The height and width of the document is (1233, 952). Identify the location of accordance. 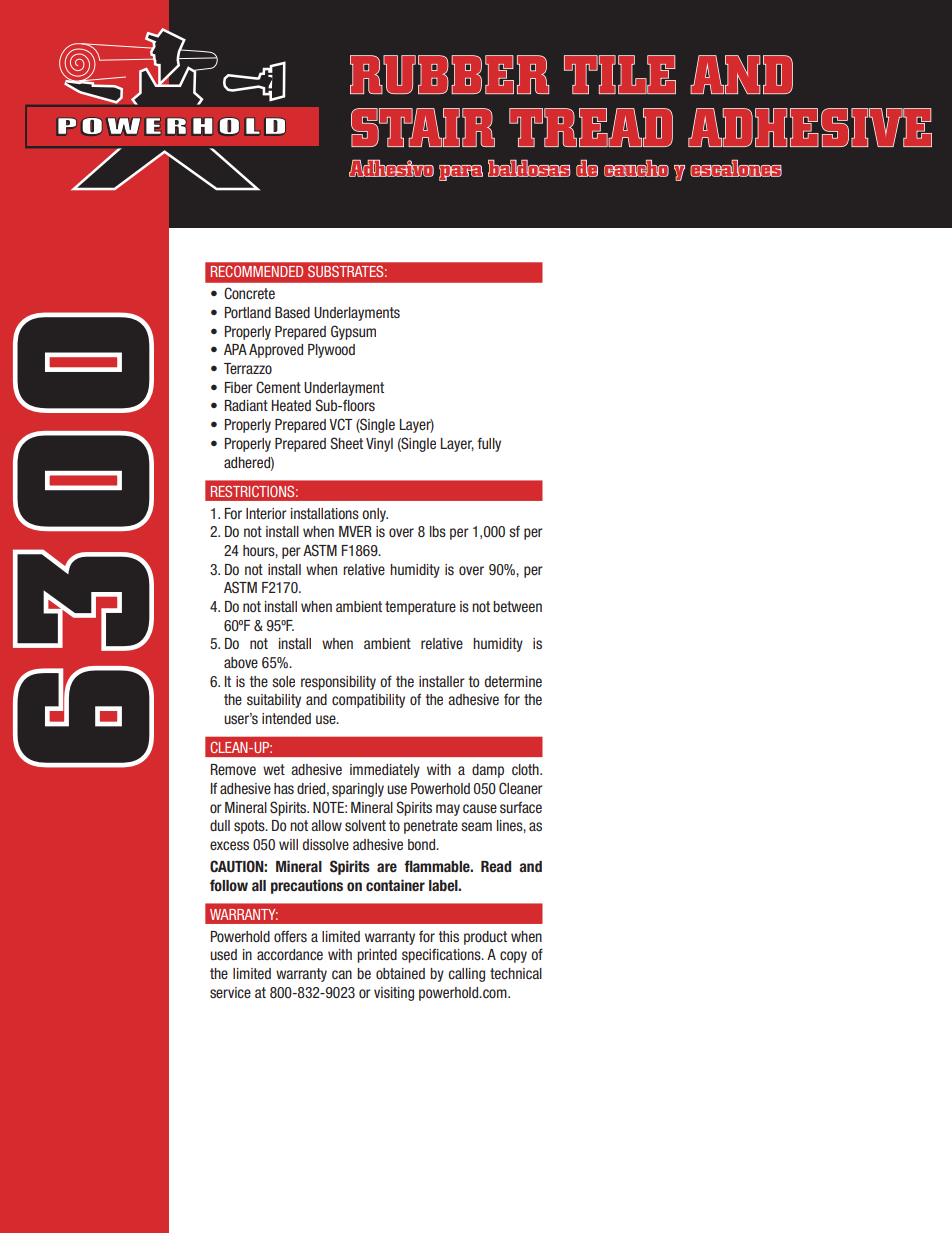
(290, 954).
